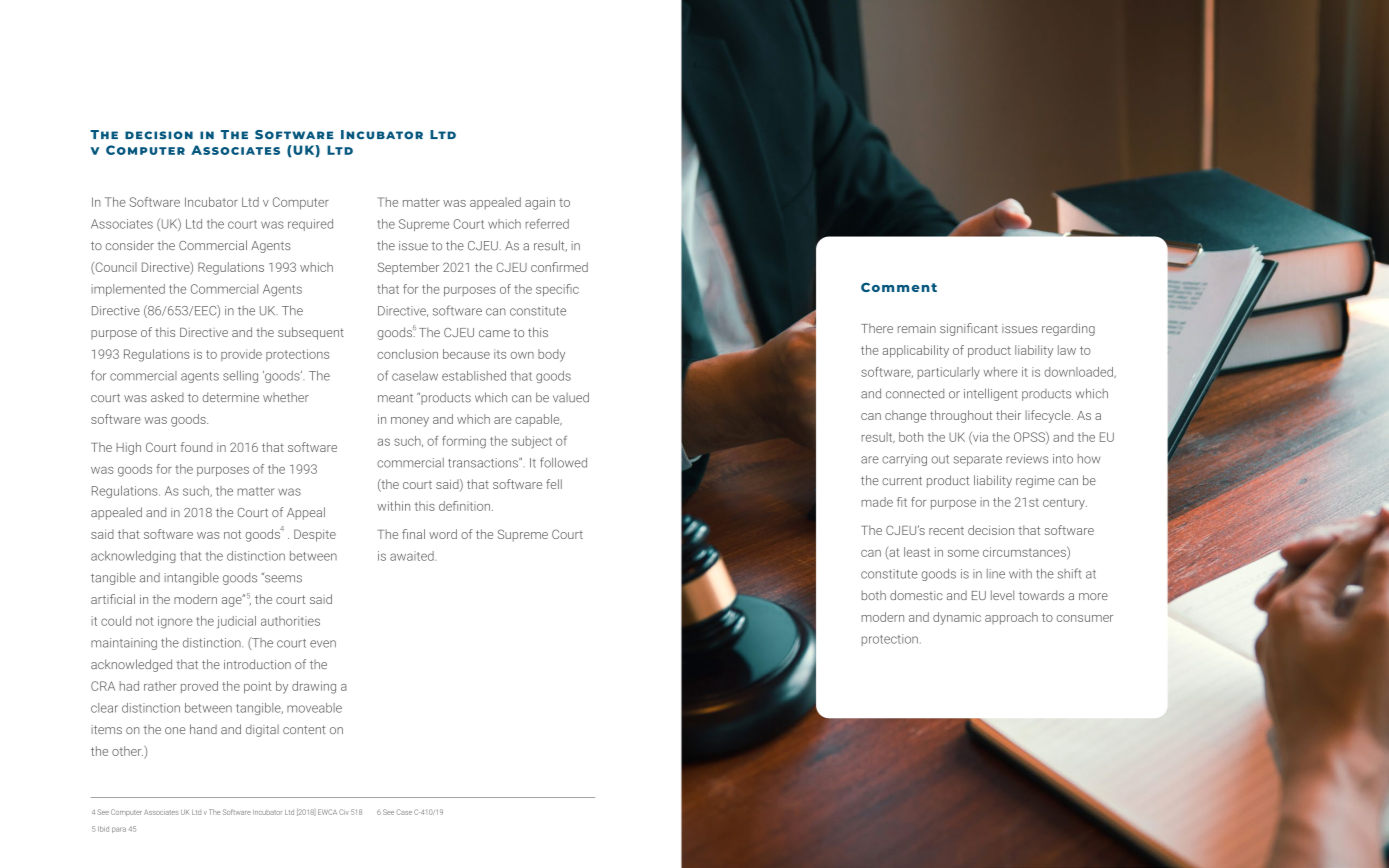 The height and width of the image is (868, 1389). I want to click on content, so click(304, 729).
